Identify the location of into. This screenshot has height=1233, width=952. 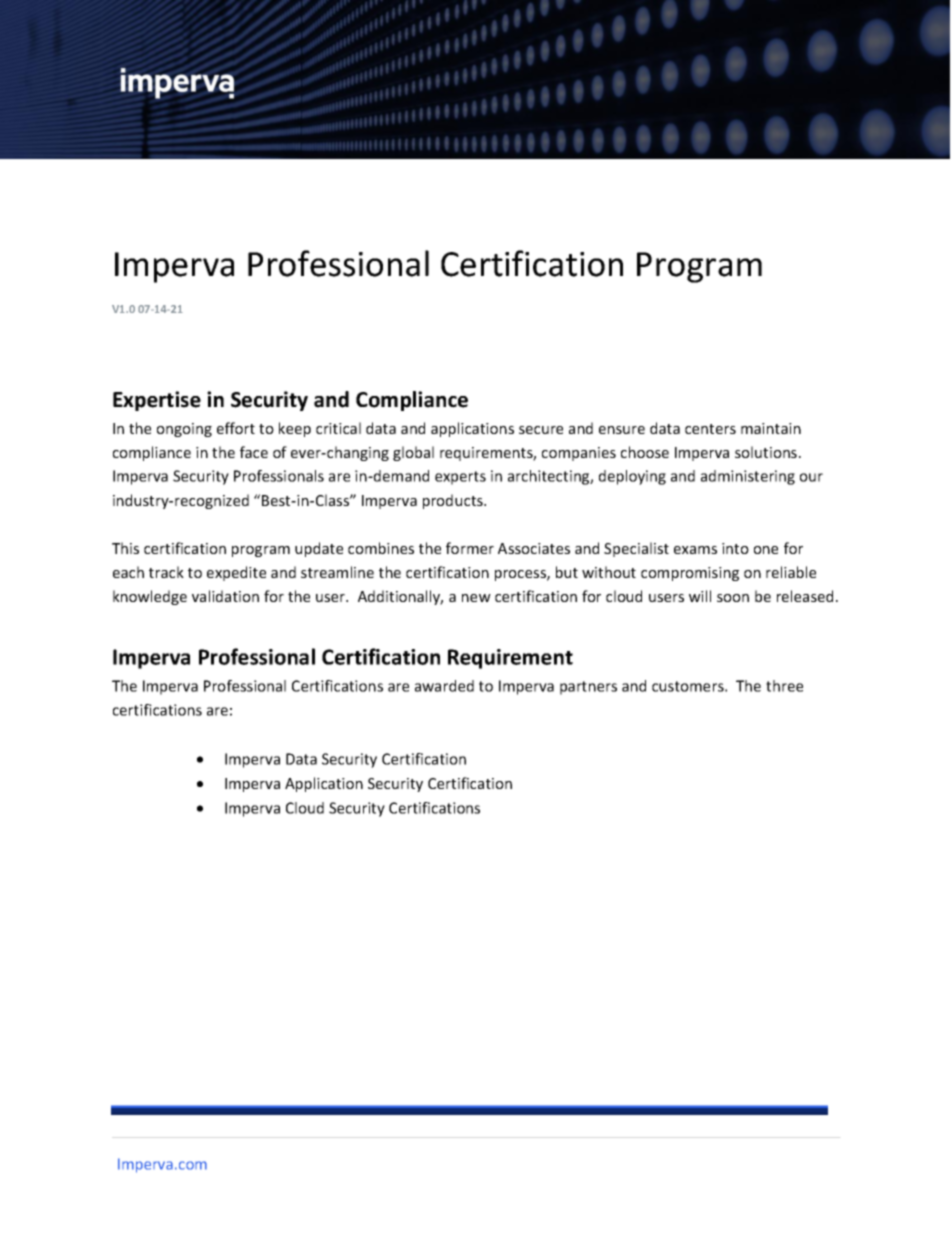
(735, 548).
